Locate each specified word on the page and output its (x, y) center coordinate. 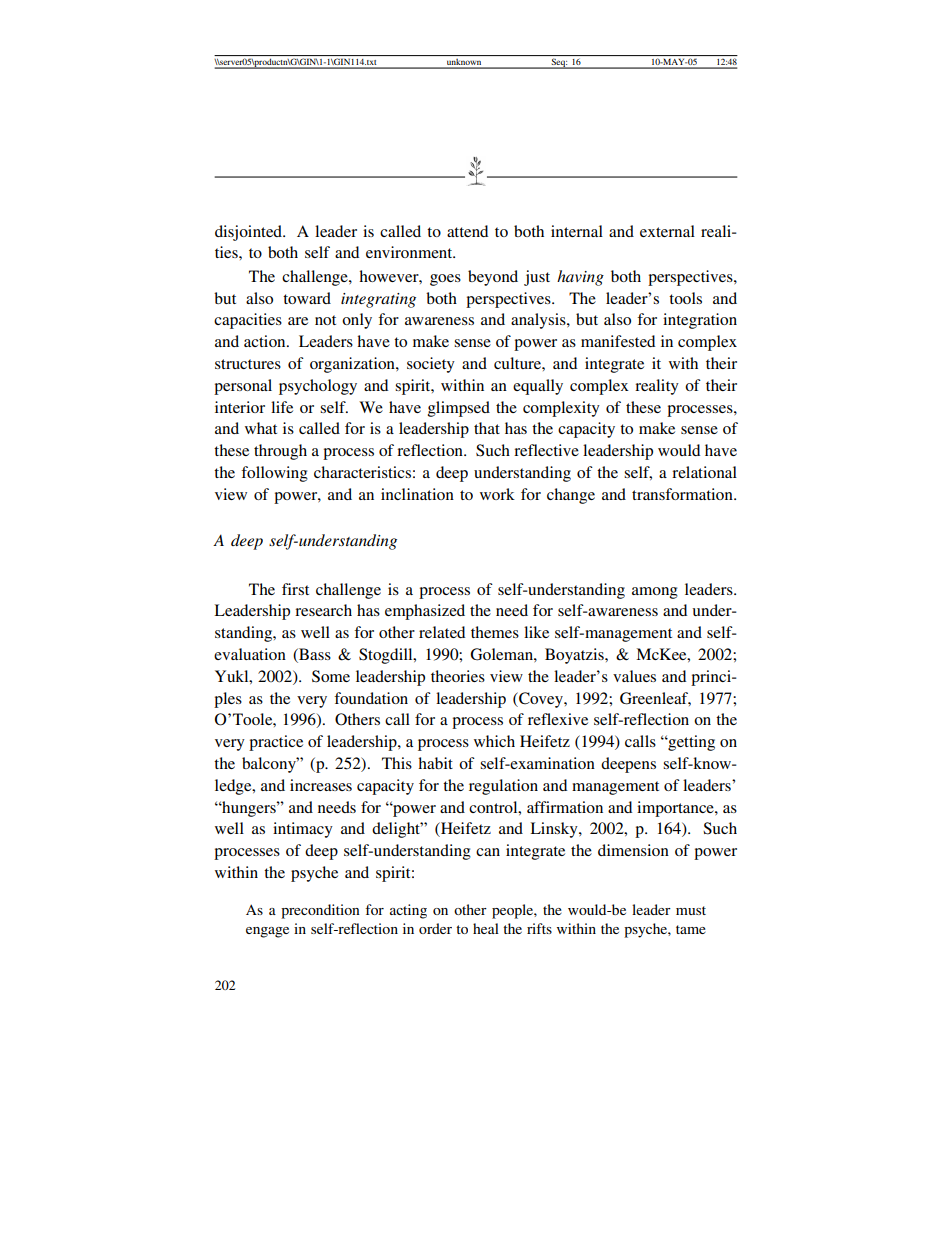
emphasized (425, 612)
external (667, 231)
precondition (320, 911)
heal (486, 928)
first (295, 589)
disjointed (249, 233)
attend (467, 231)
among (655, 593)
